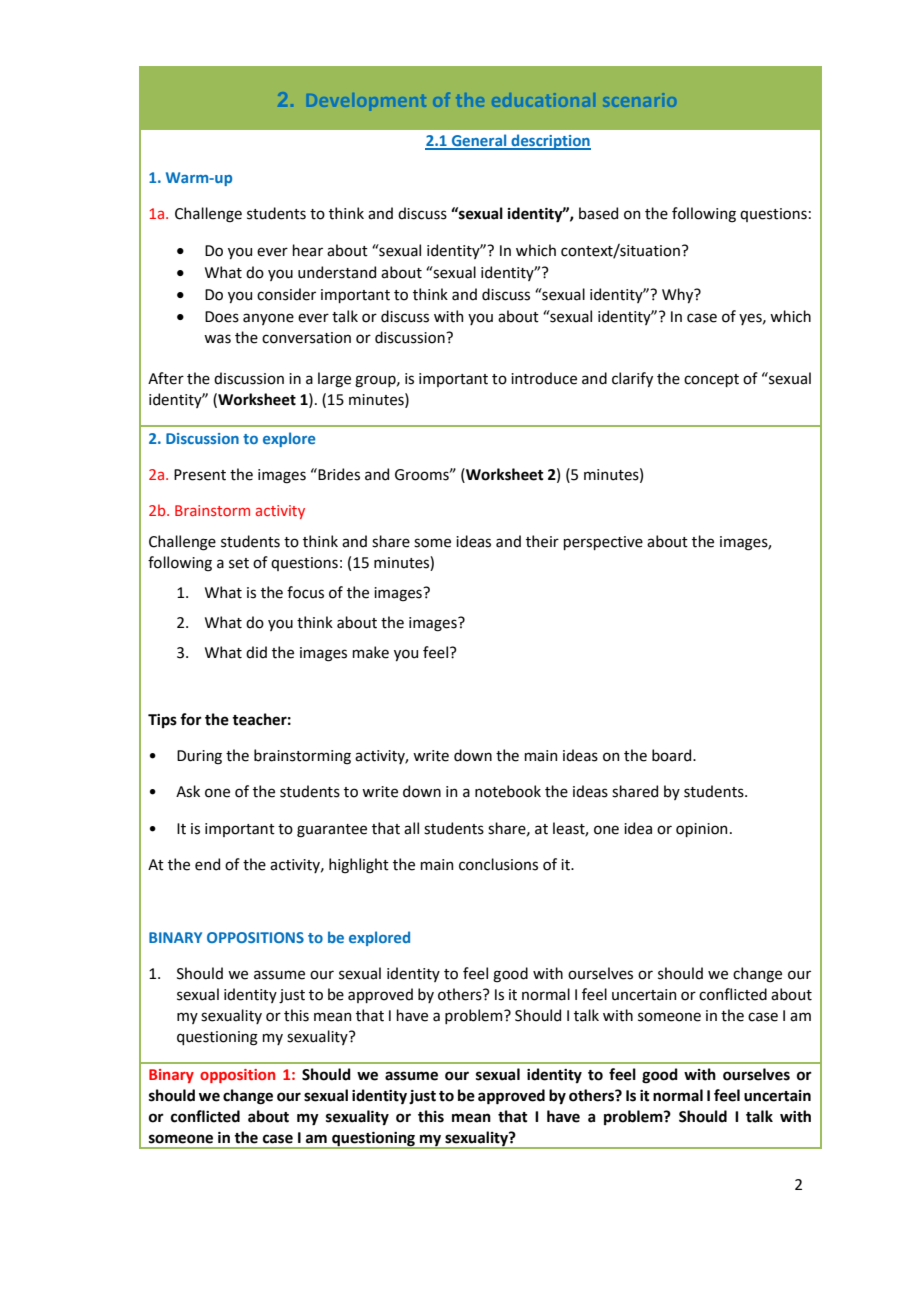 The image size is (924, 1308). What do you see at coordinates (207, 864) in the page?
I see `end` at bounding box center [207, 864].
